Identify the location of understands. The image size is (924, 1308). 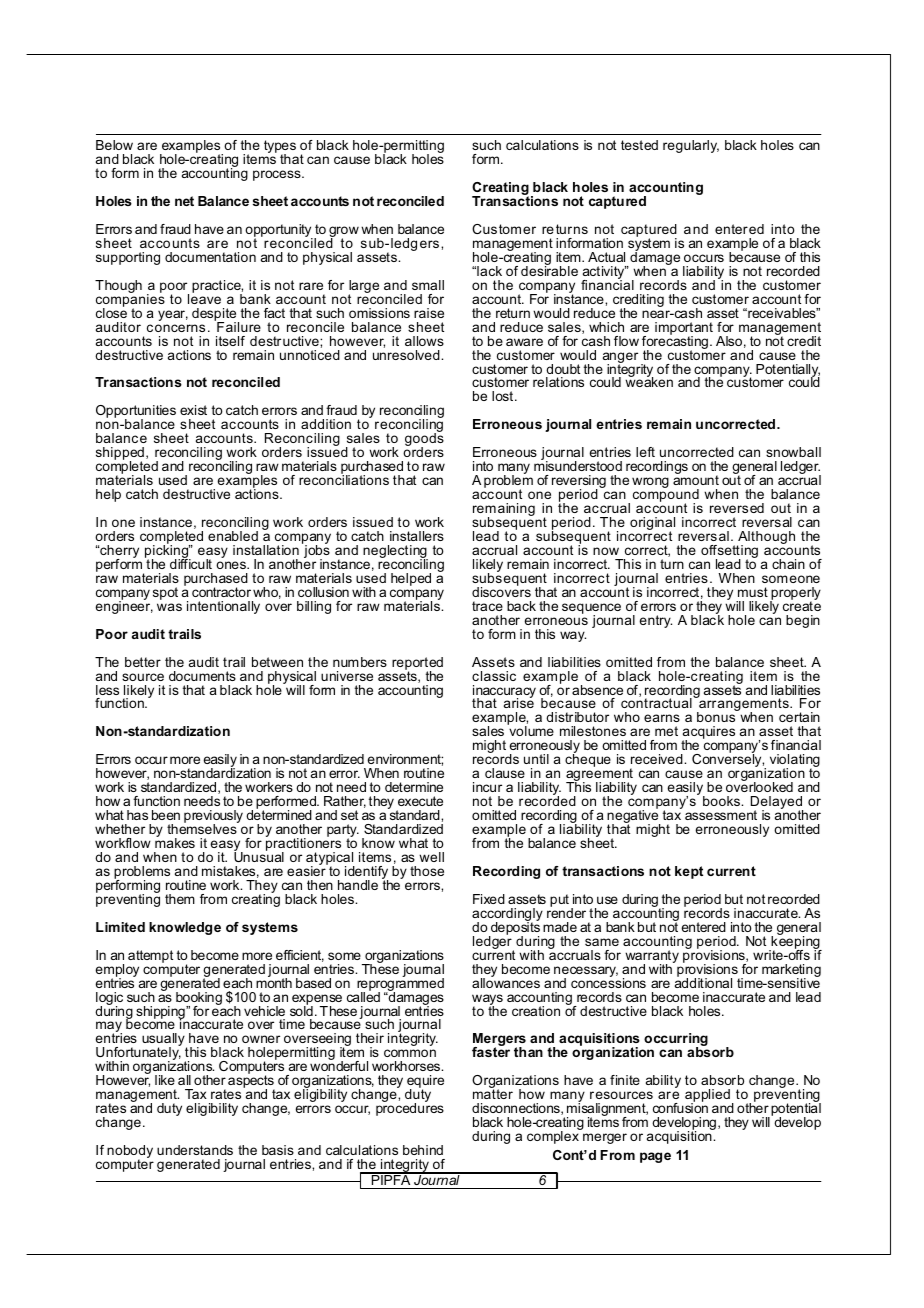
(195, 1150).
